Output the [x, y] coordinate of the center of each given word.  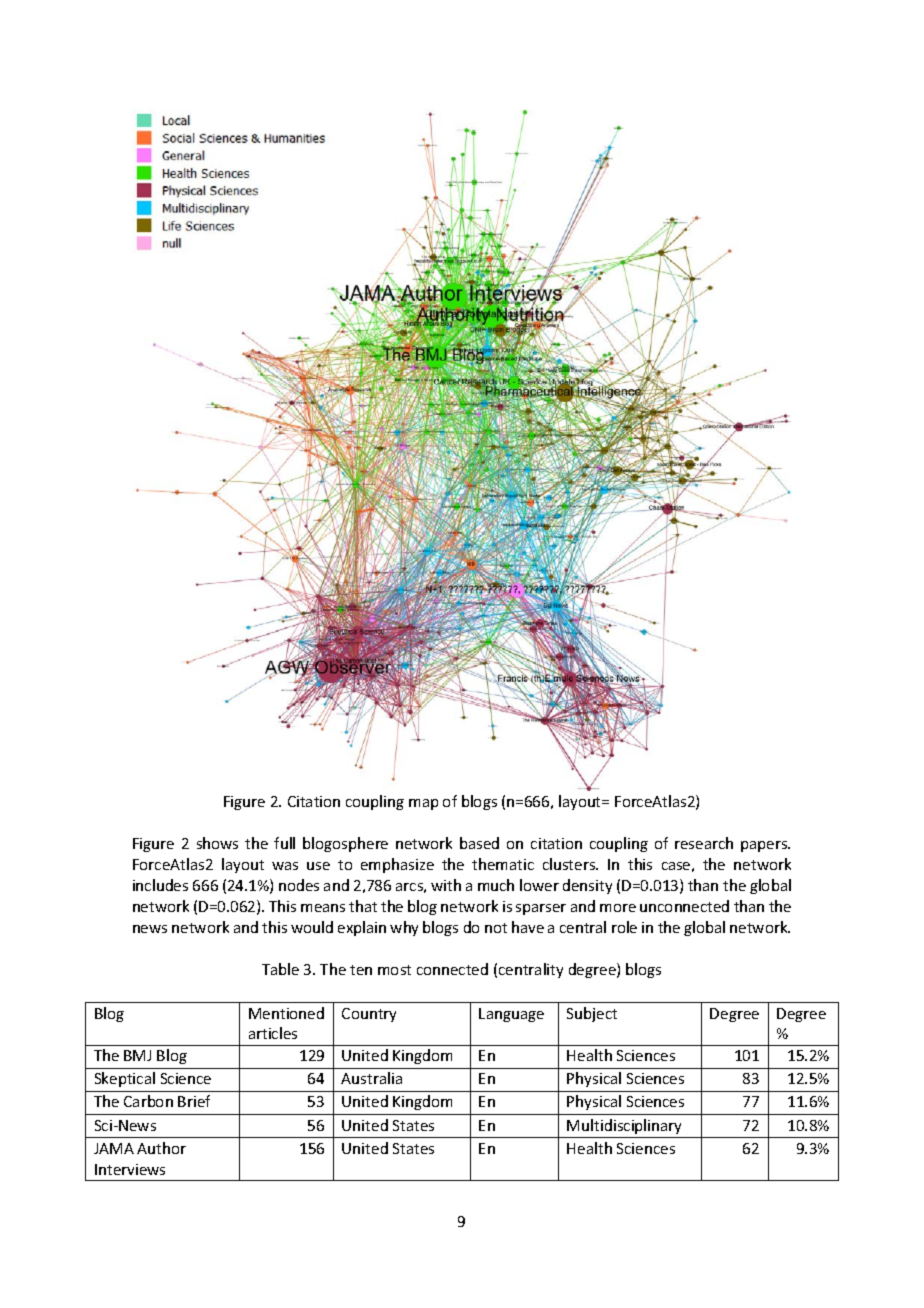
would [312, 927]
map [423, 804]
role [624, 927]
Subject [592, 1014]
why [404, 928]
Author [161, 1148]
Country [369, 1015]
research [704, 843]
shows [217, 843]
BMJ [137, 1055]
